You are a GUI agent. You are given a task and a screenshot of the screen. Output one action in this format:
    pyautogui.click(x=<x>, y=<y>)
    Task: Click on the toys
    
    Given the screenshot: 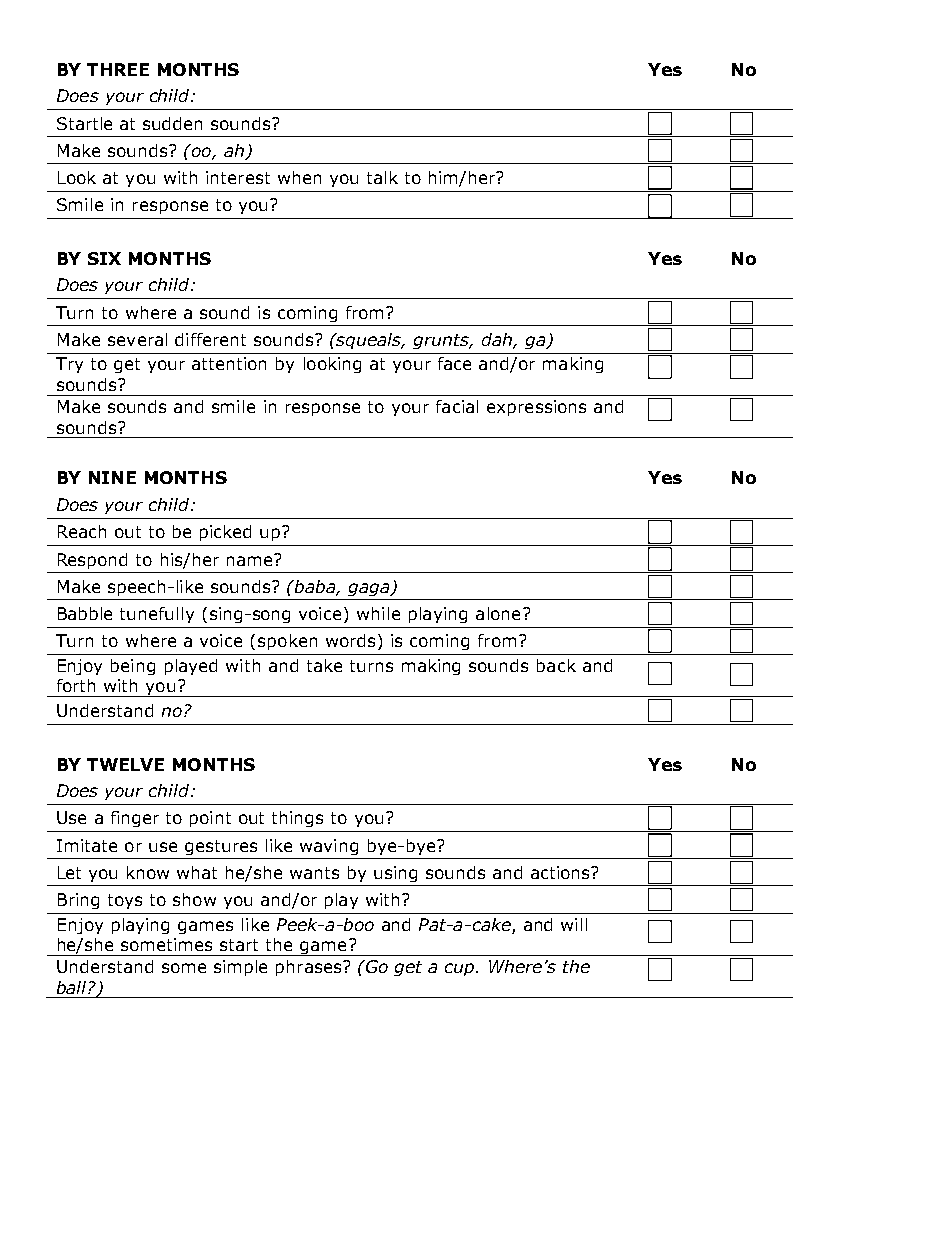 What is the action you would take?
    pyautogui.click(x=125, y=901)
